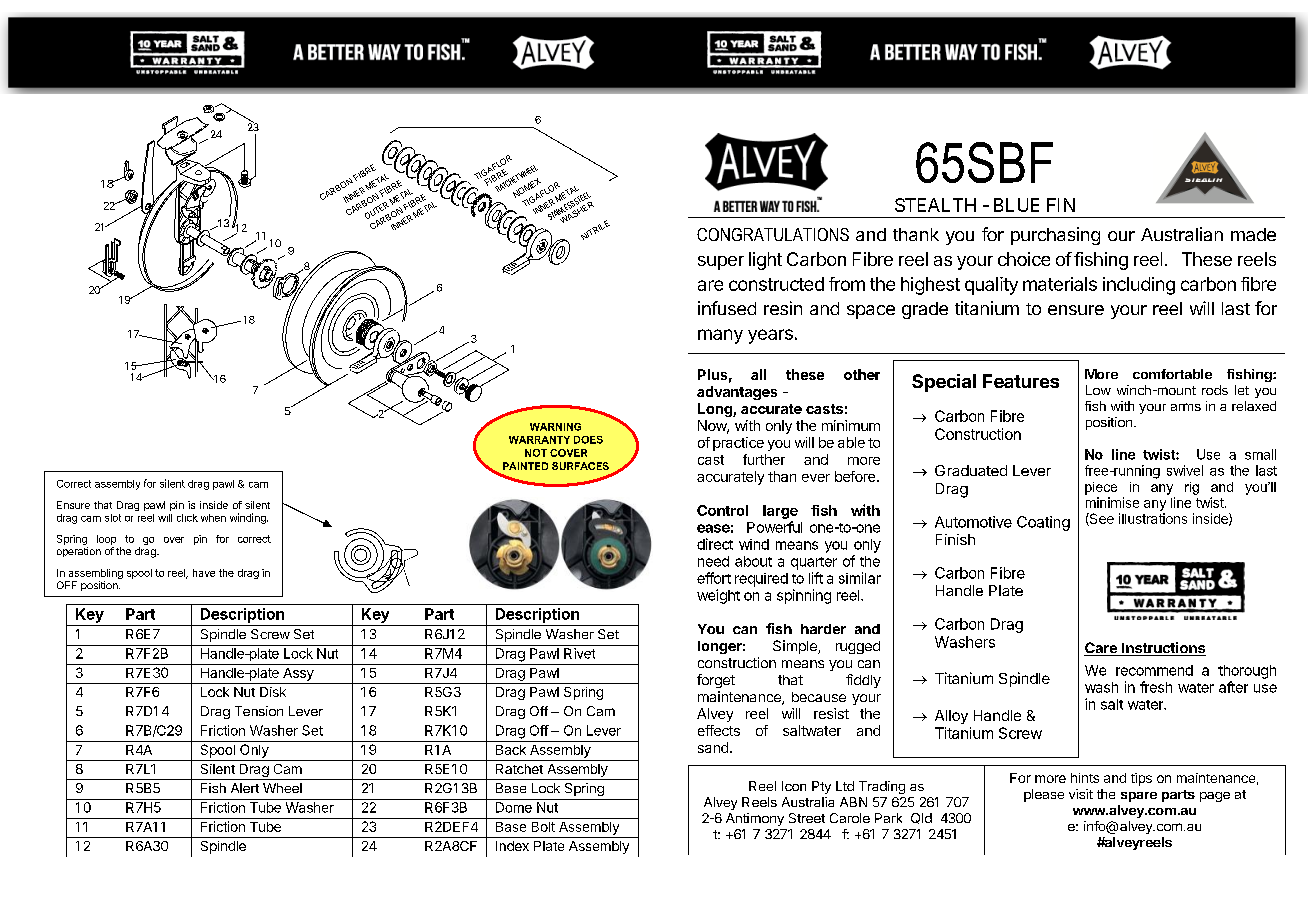 This image has height=924, width=1308. What do you see at coordinates (1055, 236) in the image?
I see `purchasing` at bounding box center [1055, 236].
